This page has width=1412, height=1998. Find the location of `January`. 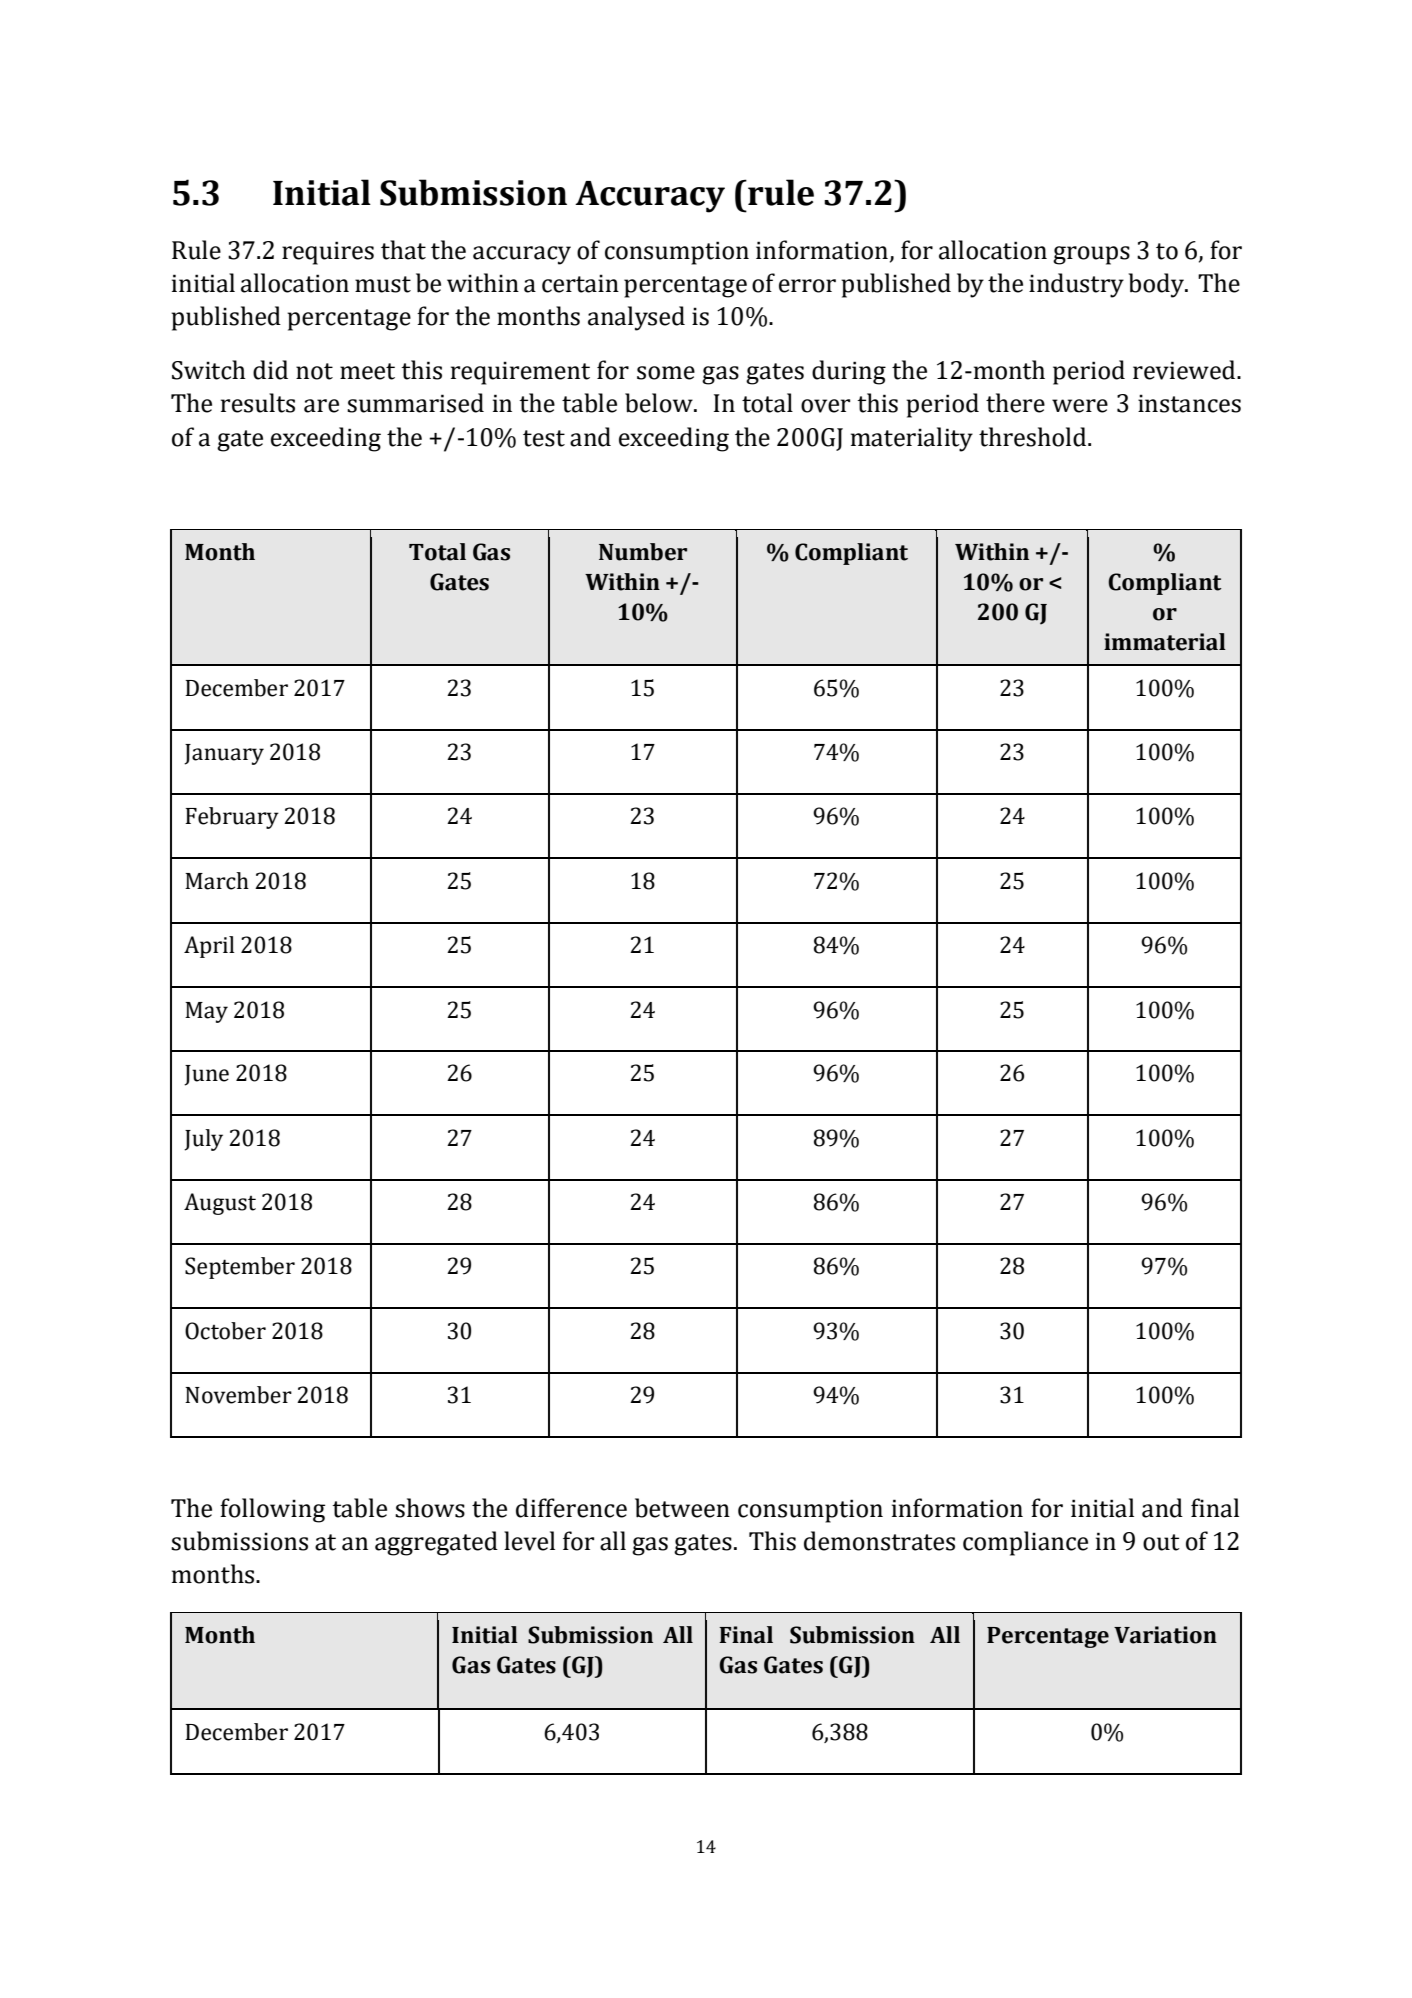

January is located at coordinates (224, 754).
